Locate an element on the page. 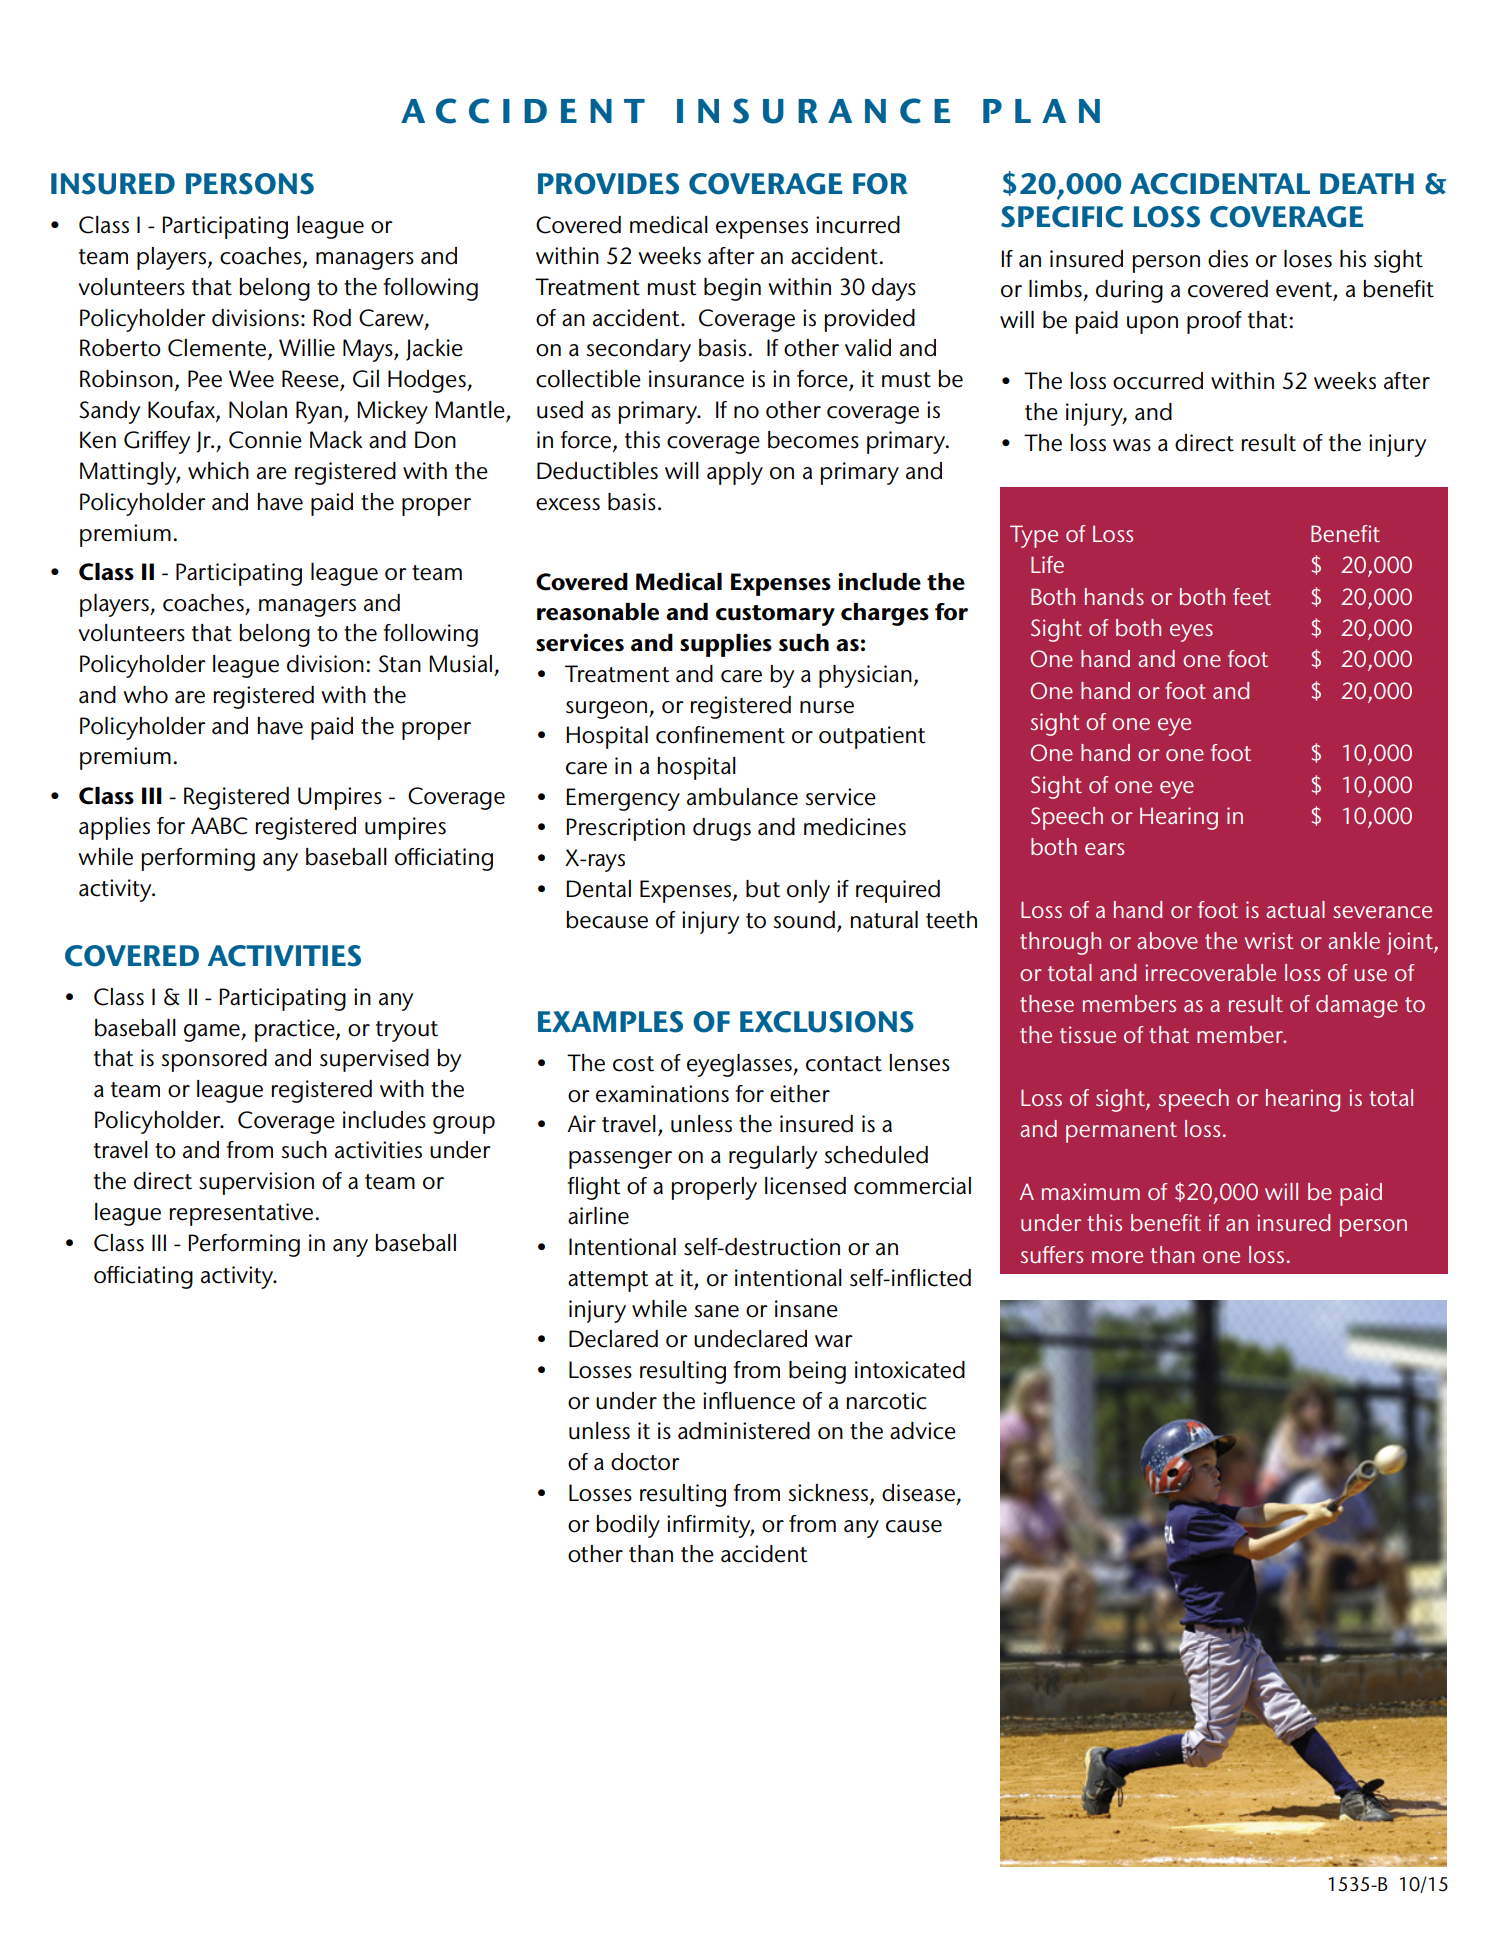 Image resolution: width=1504 pixels, height=1946 pixels. DEATH is located at coordinates (1367, 183).
